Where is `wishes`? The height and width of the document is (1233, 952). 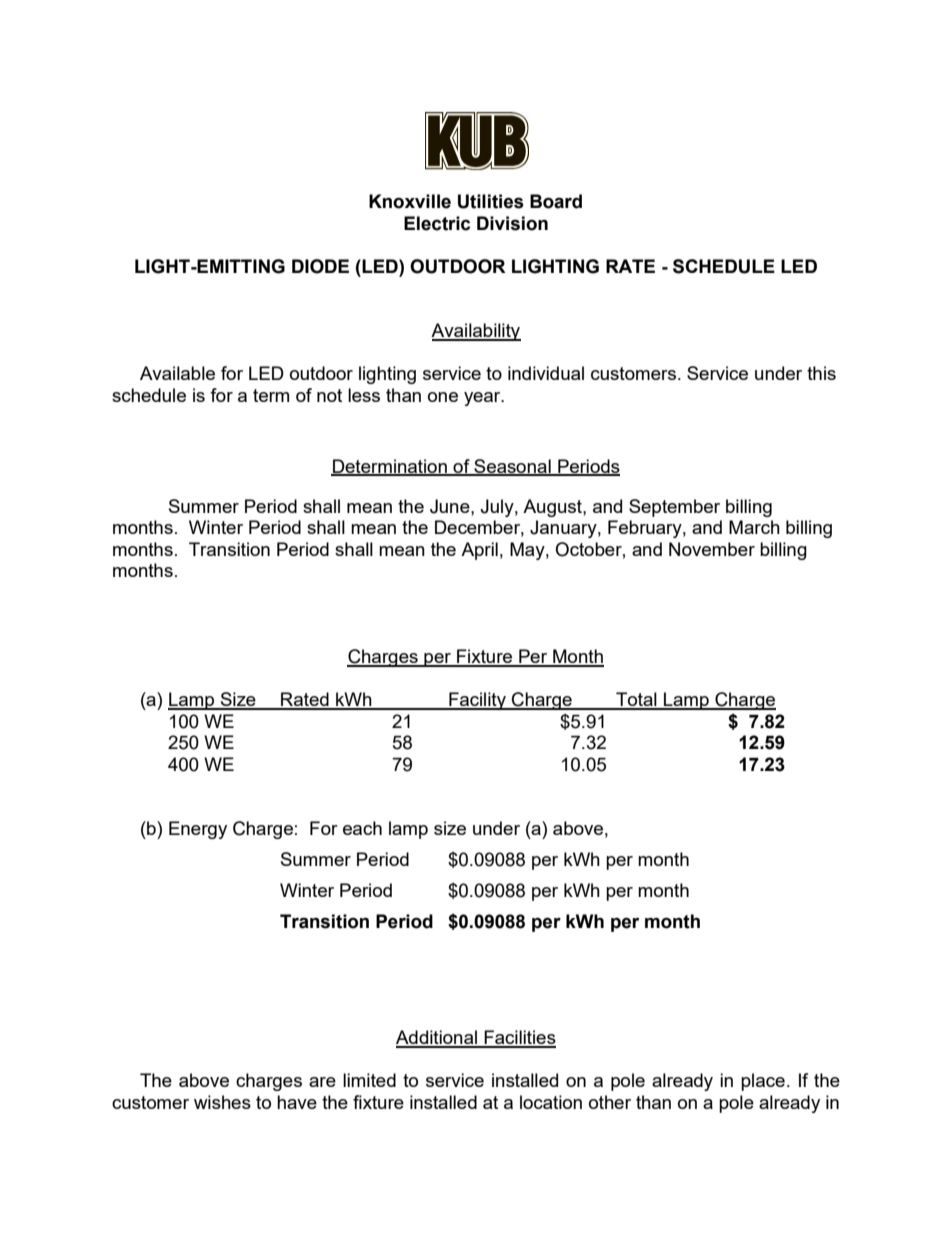 wishes is located at coordinates (222, 1102).
